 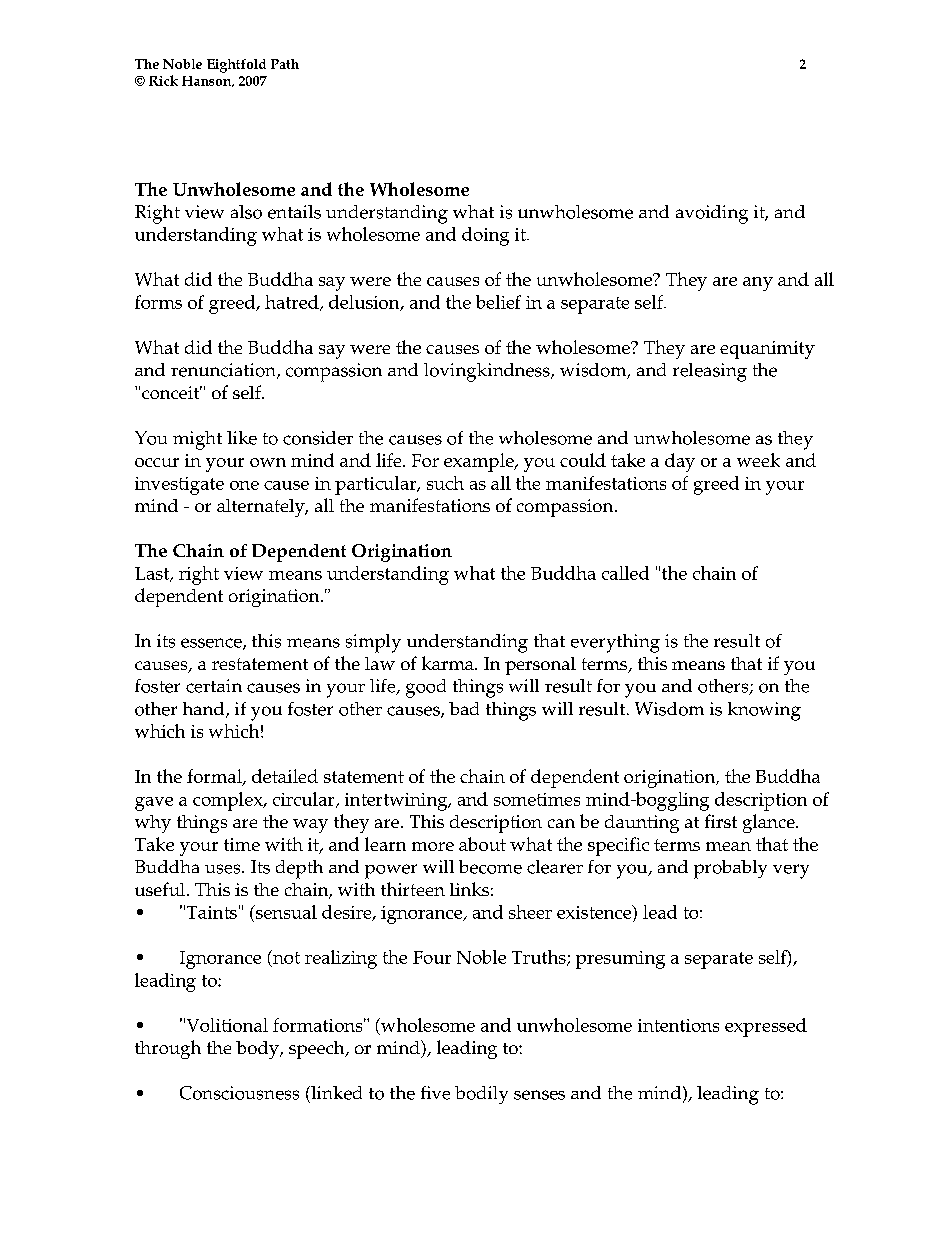 What do you see at coordinates (485, 236) in the screenshot?
I see `doing` at bounding box center [485, 236].
